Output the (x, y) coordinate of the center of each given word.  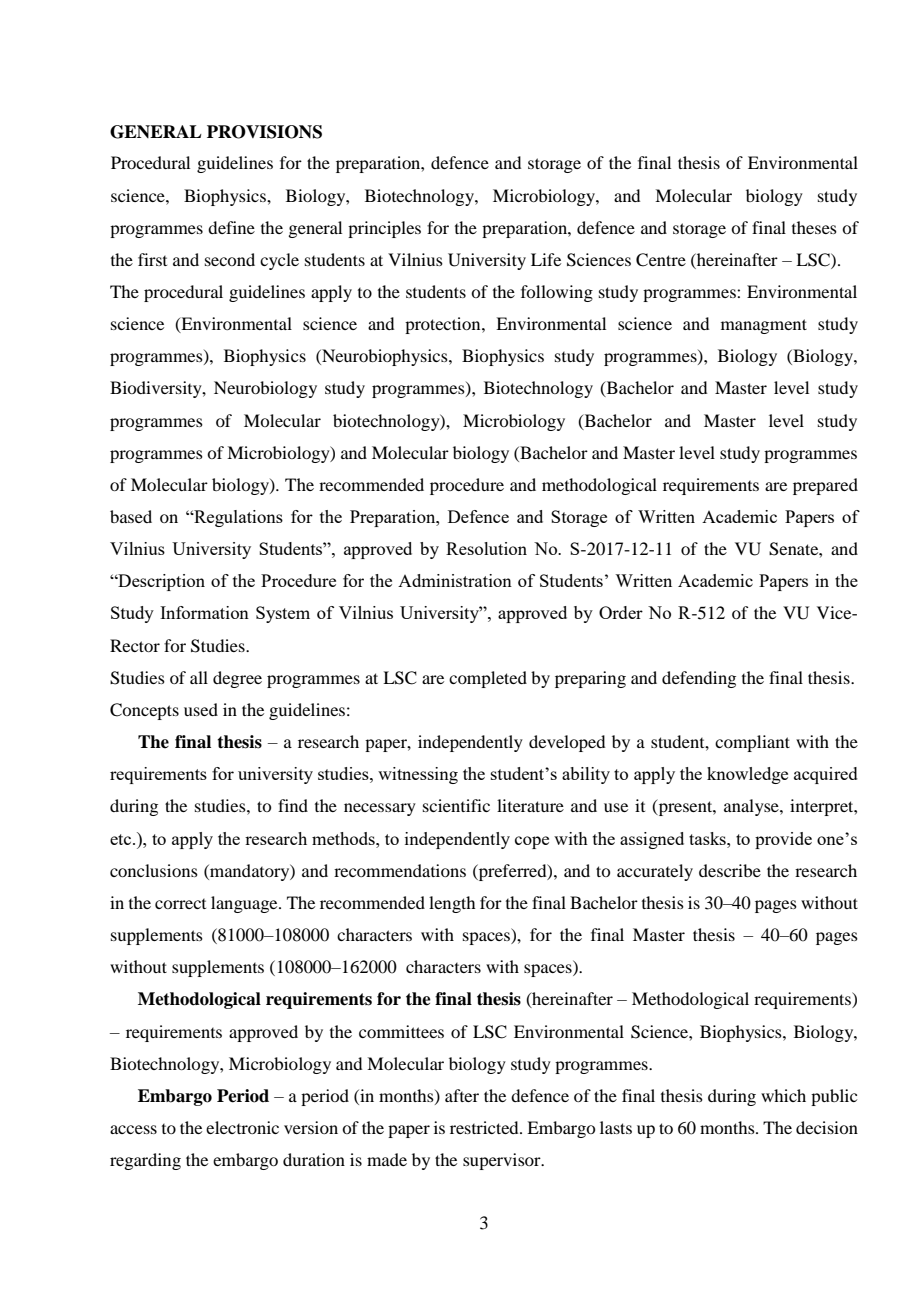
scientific (456, 805)
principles (384, 229)
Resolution (486, 548)
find (293, 805)
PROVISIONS (264, 132)
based (131, 516)
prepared (825, 486)
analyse (752, 807)
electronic (242, 1127)
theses (814, 227)
